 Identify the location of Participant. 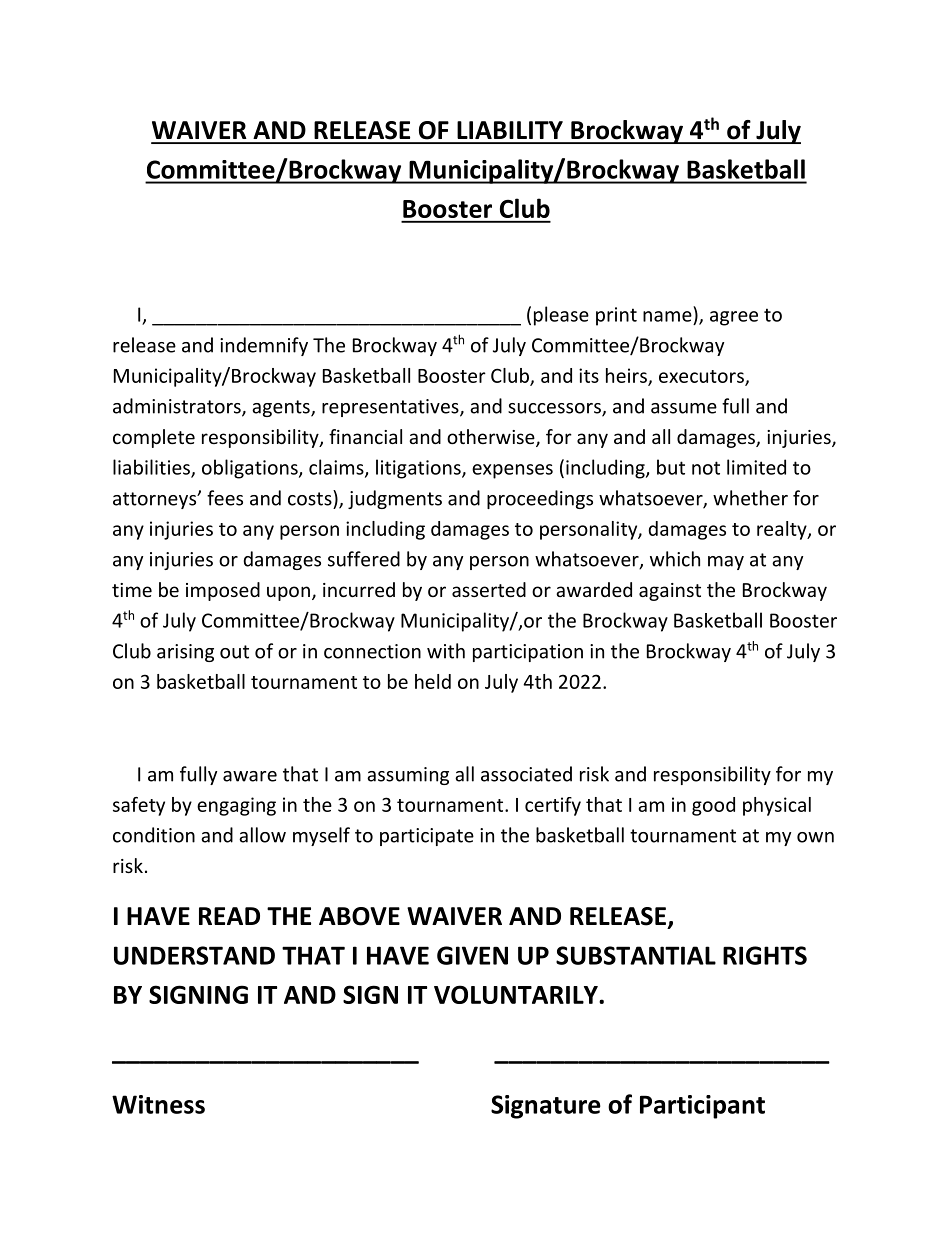
(702, 1107).
